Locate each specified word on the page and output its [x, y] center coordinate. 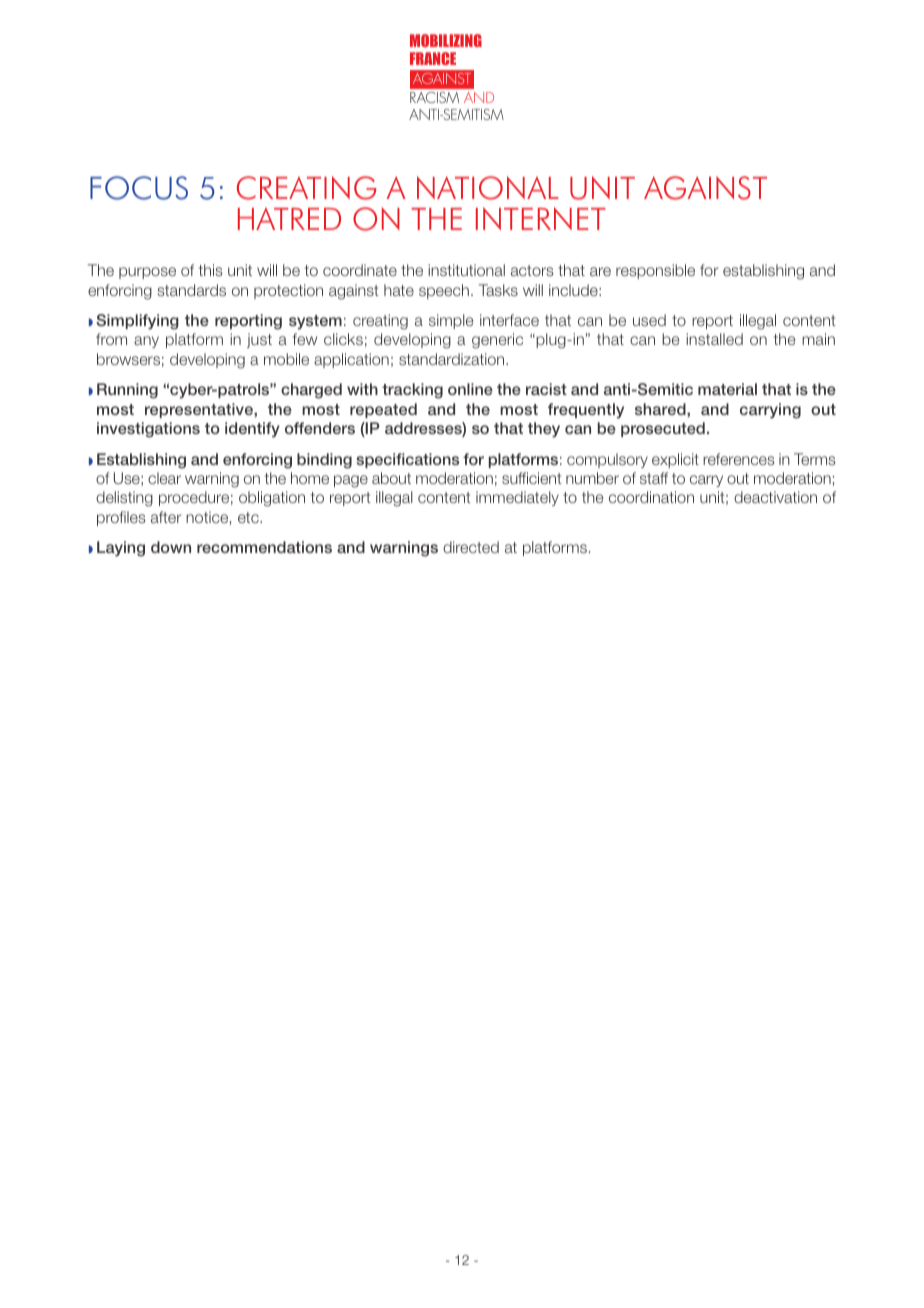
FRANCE [433, 58]
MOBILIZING [446, 40]
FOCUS [139, 188]
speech [444, 291]
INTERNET [541, 218]
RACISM [434, 97]
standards [191, 290]
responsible [655, 271]
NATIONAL [488, 188]
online [470, 389]
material [727, 389]
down [171, 547]
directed [471, 547]
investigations [148, 430]
